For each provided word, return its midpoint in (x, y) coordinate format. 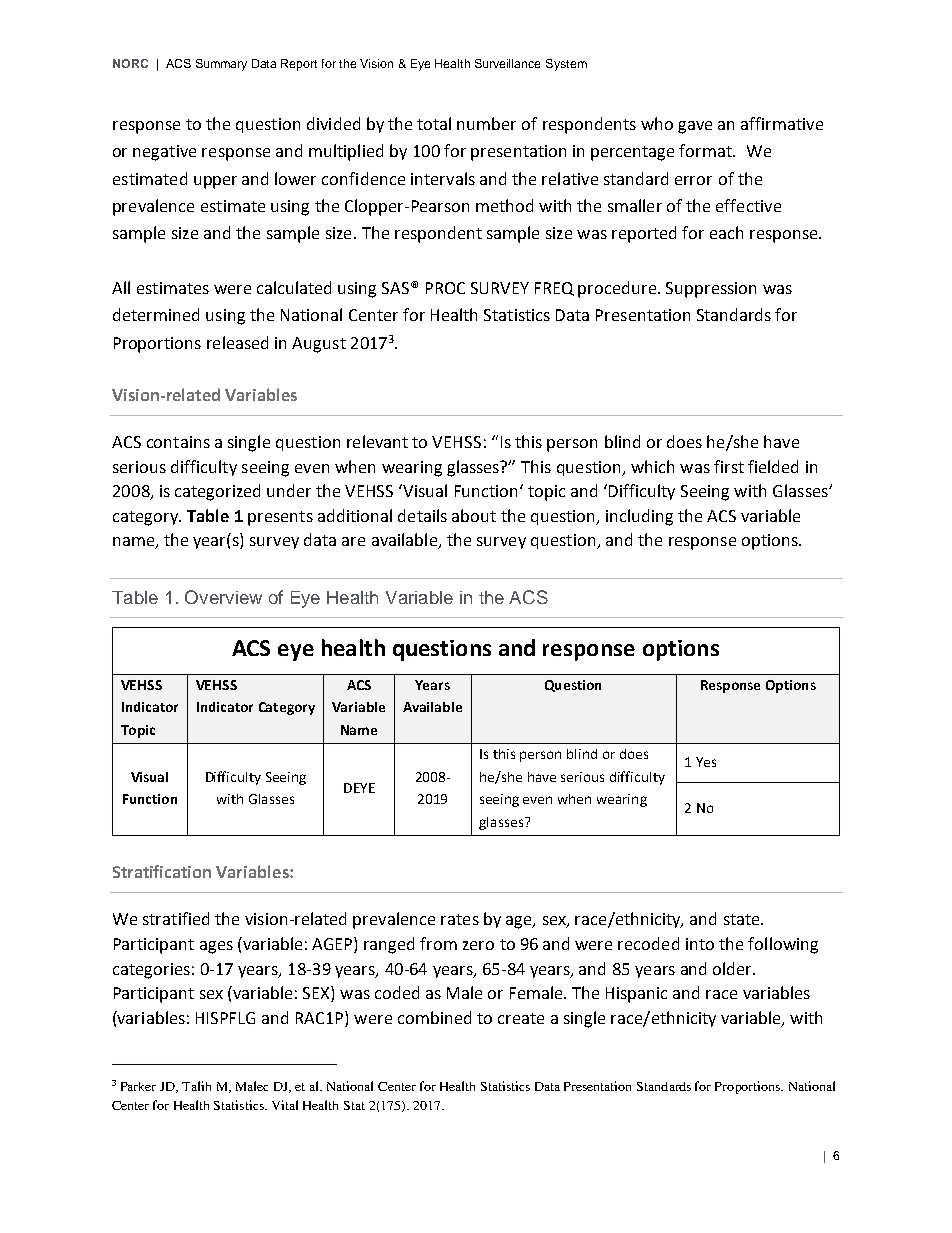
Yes (706, 762)
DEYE (359, 788)
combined (434, 1017)
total (434, 123)
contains (178, 442)
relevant (377, 441)
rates (460, 919)
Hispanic (636, 995)
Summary (221, 65)
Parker (138, 1086)
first (729, 466)
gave (695, 127)
